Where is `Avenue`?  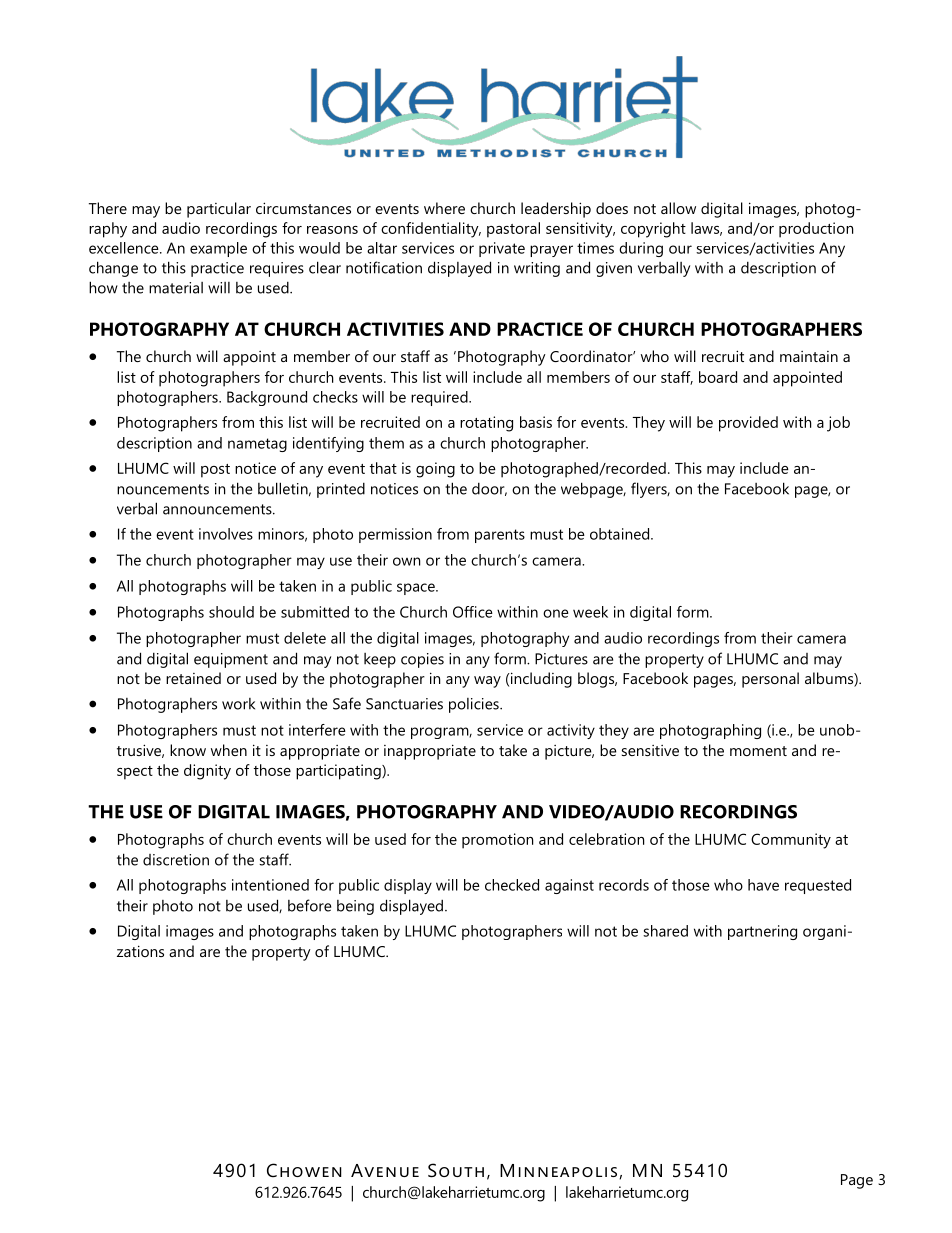
Avenue is located at coordinates (385, 1170).
